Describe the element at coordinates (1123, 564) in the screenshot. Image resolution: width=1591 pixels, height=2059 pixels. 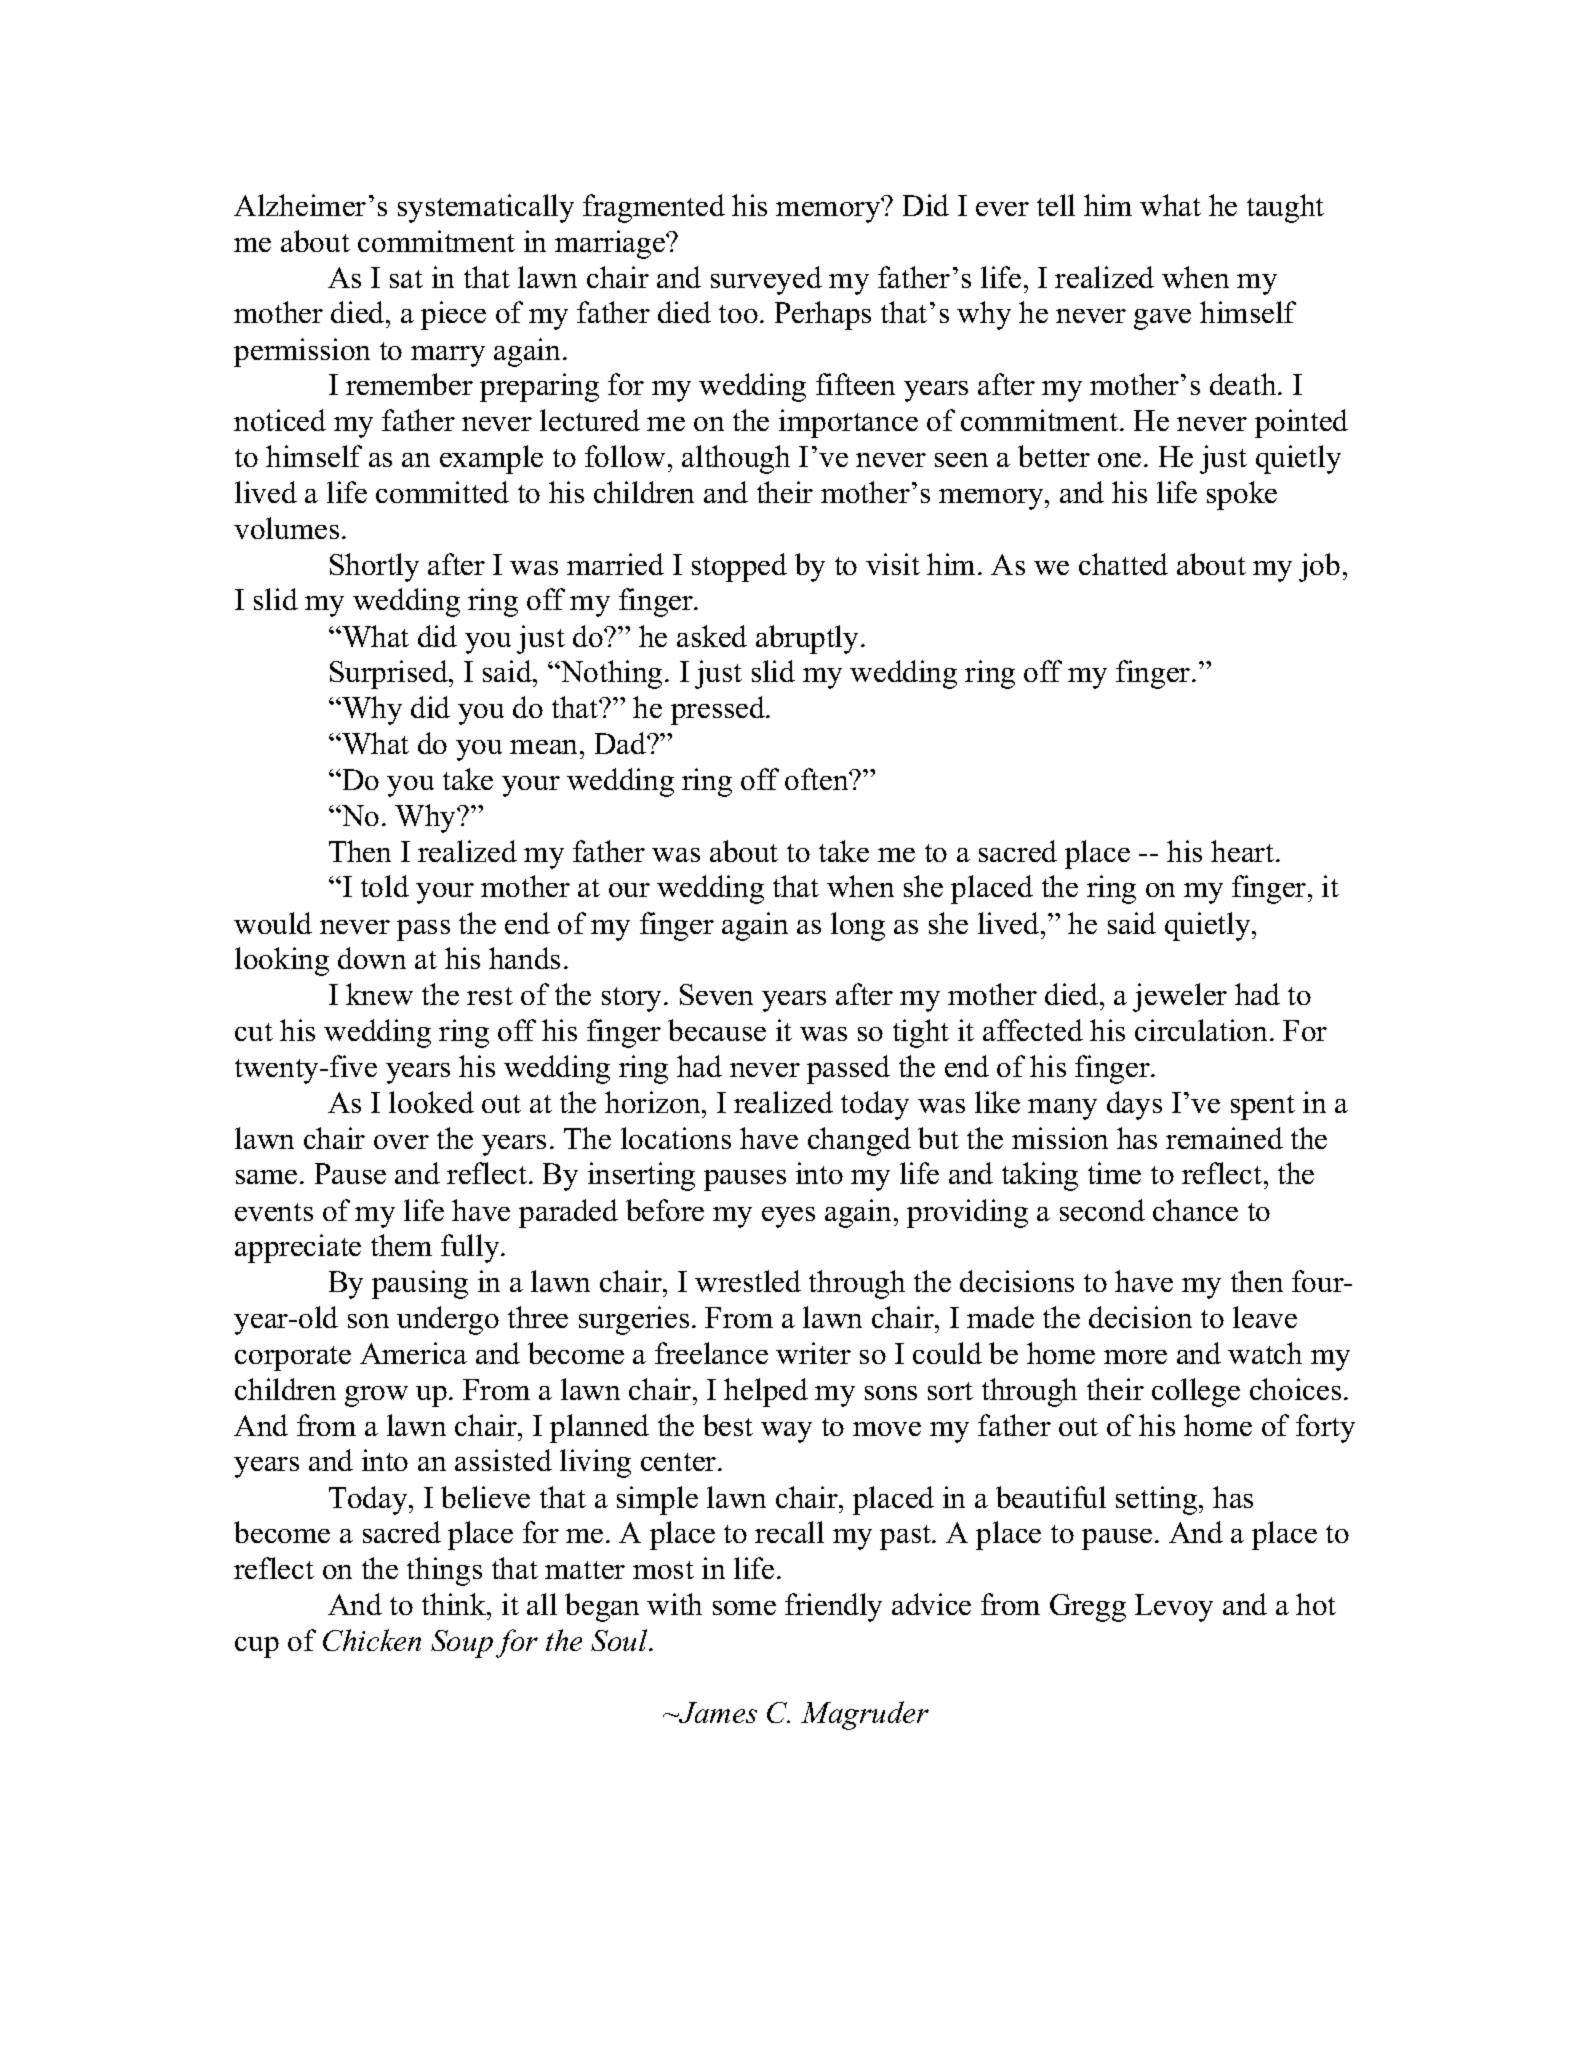
I see `chatted` at that location.
